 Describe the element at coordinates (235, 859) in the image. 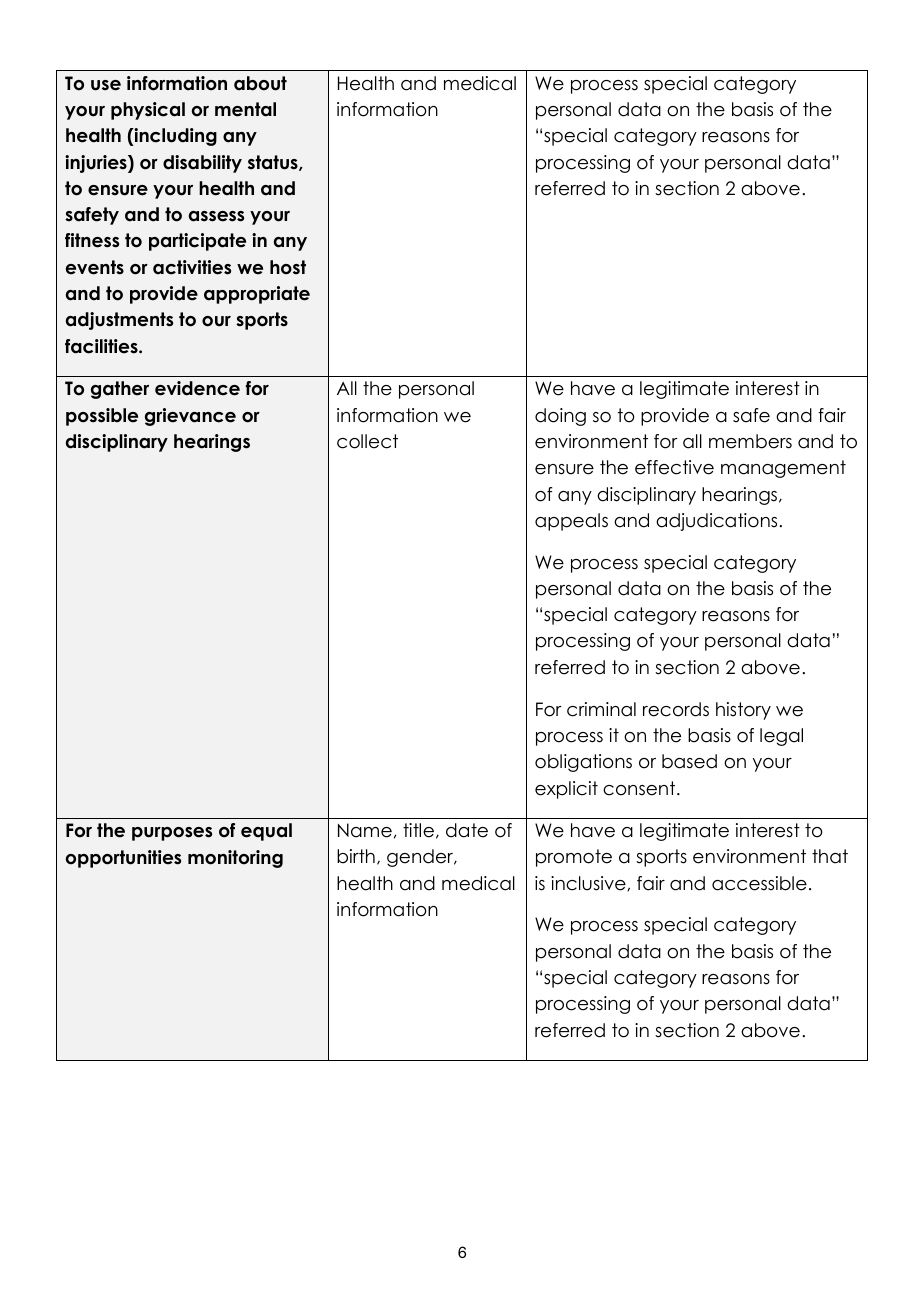

I see `monitoring` at that location.
